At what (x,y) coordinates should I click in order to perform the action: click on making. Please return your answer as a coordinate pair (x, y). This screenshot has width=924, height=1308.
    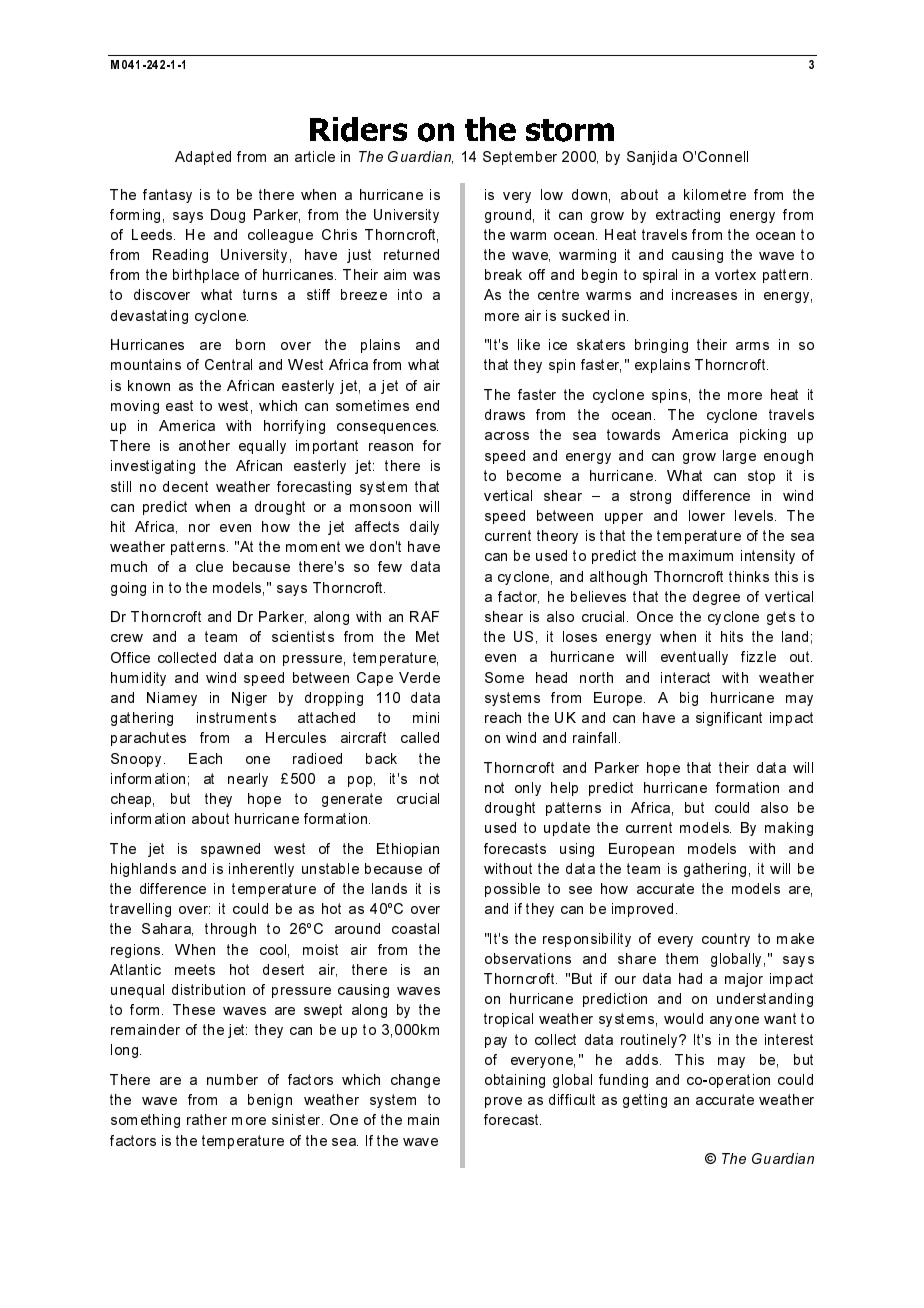
    Looking at the image, I should click on (789, 829).
